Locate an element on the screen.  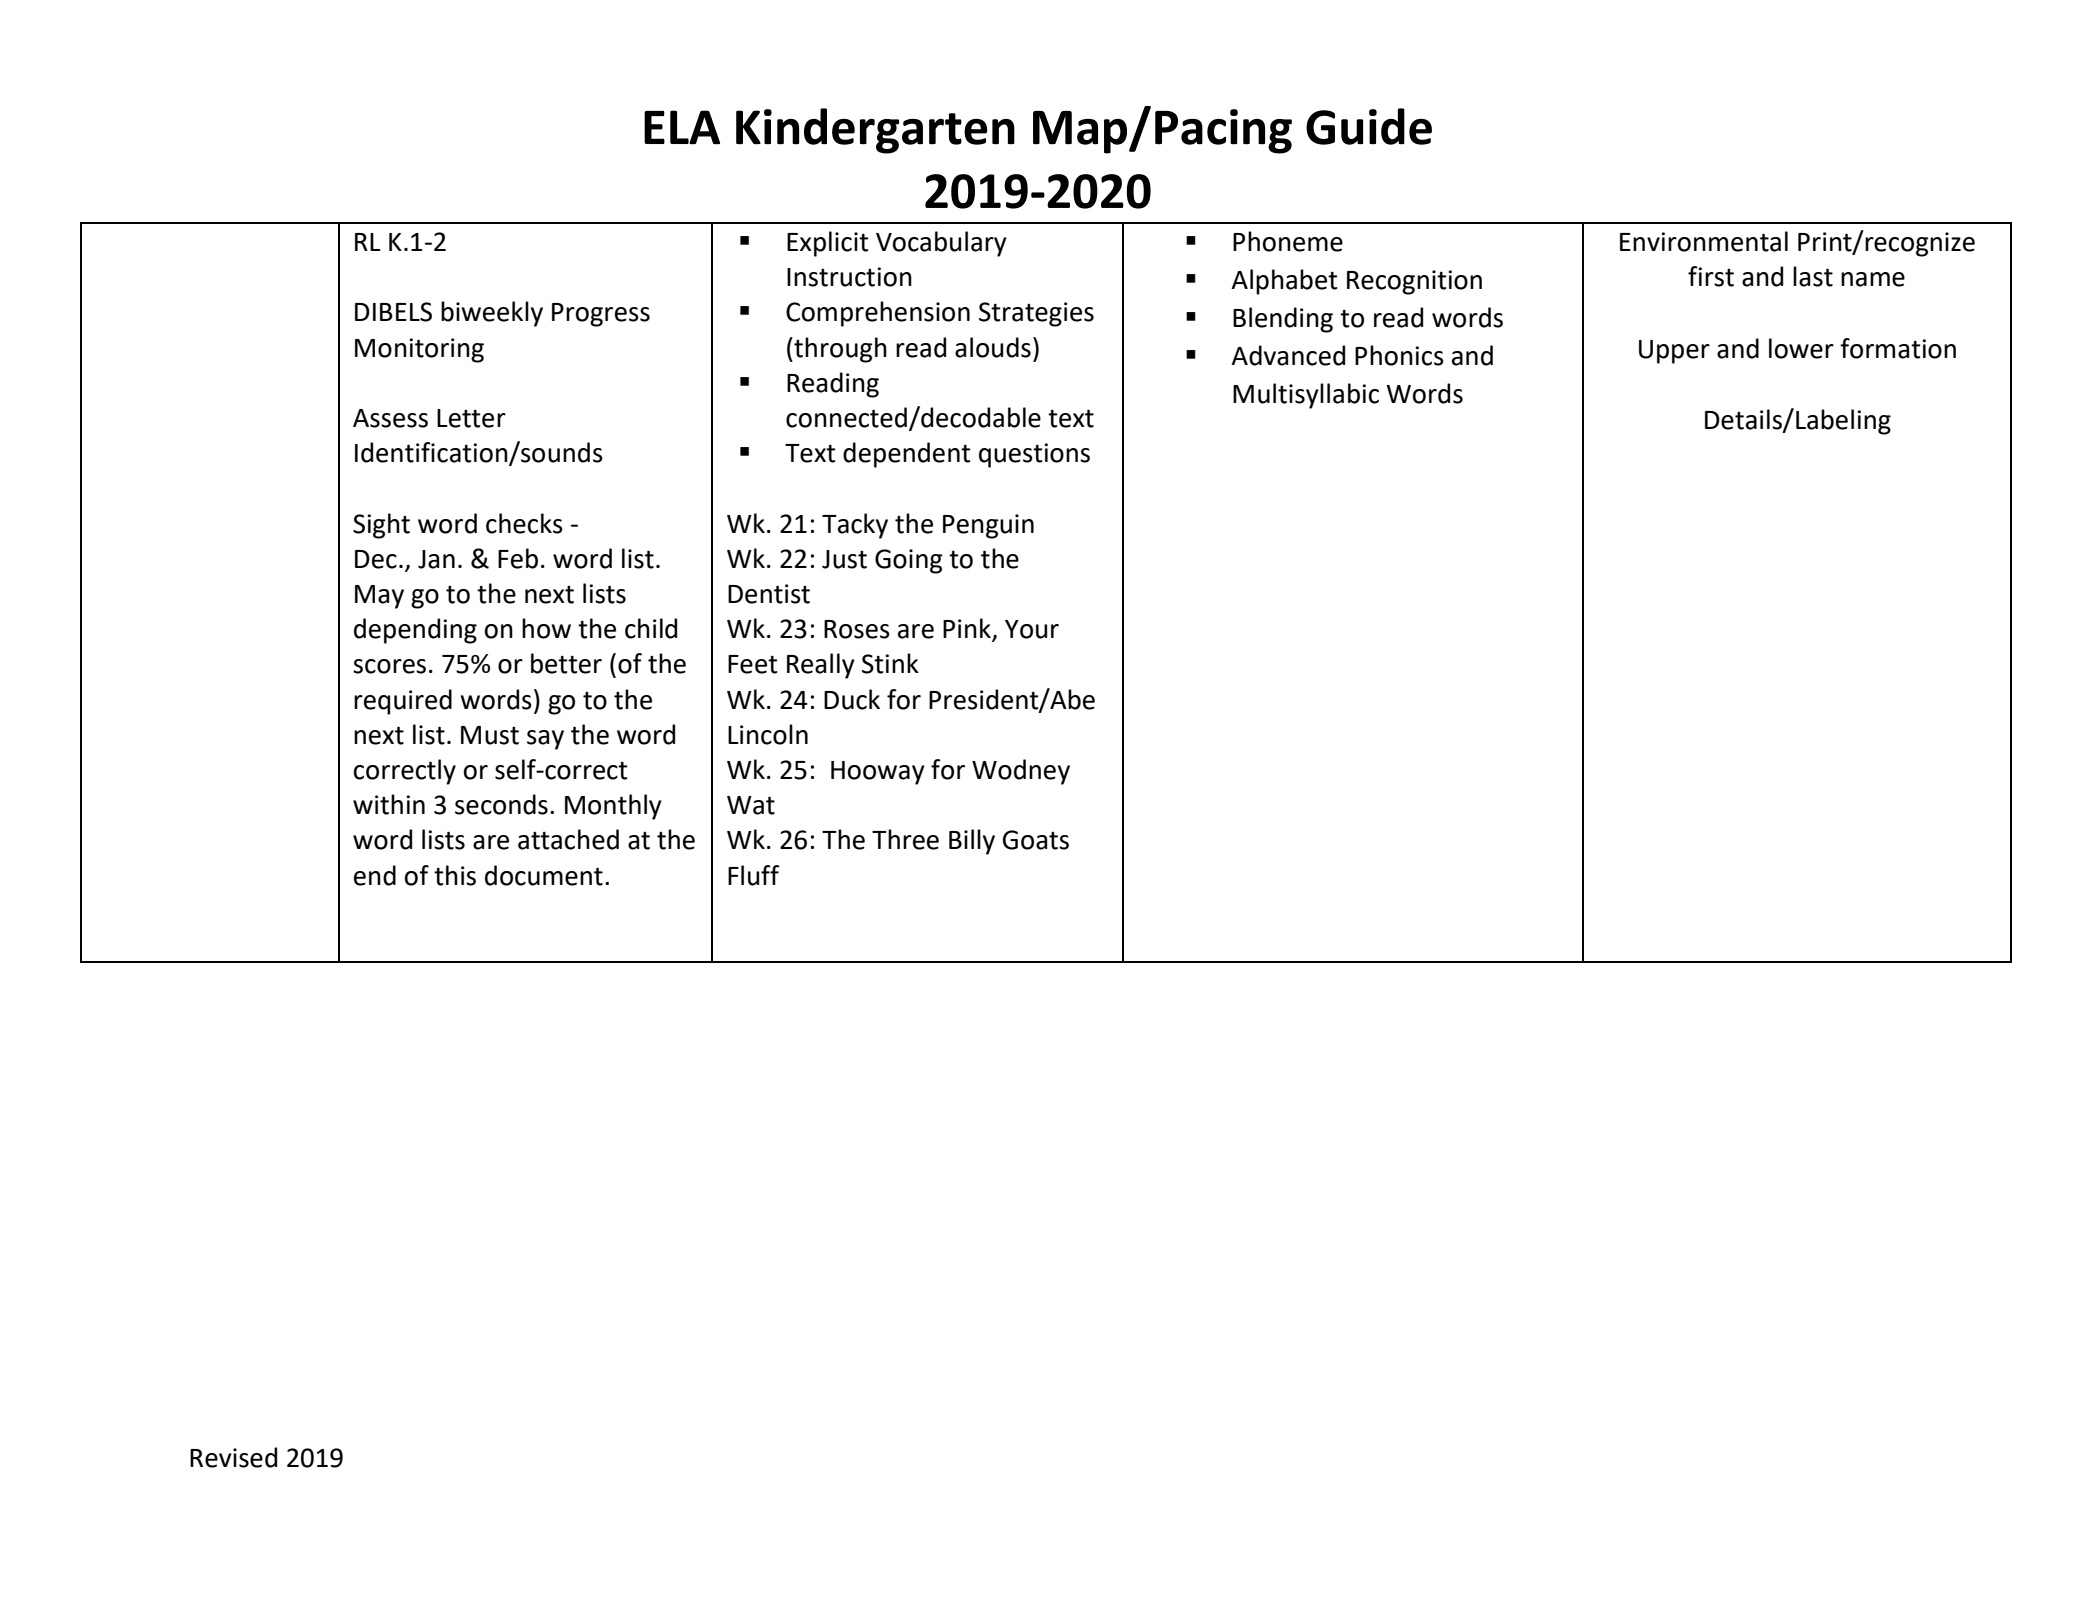
Revised is located at coordinates (233, 1457).
